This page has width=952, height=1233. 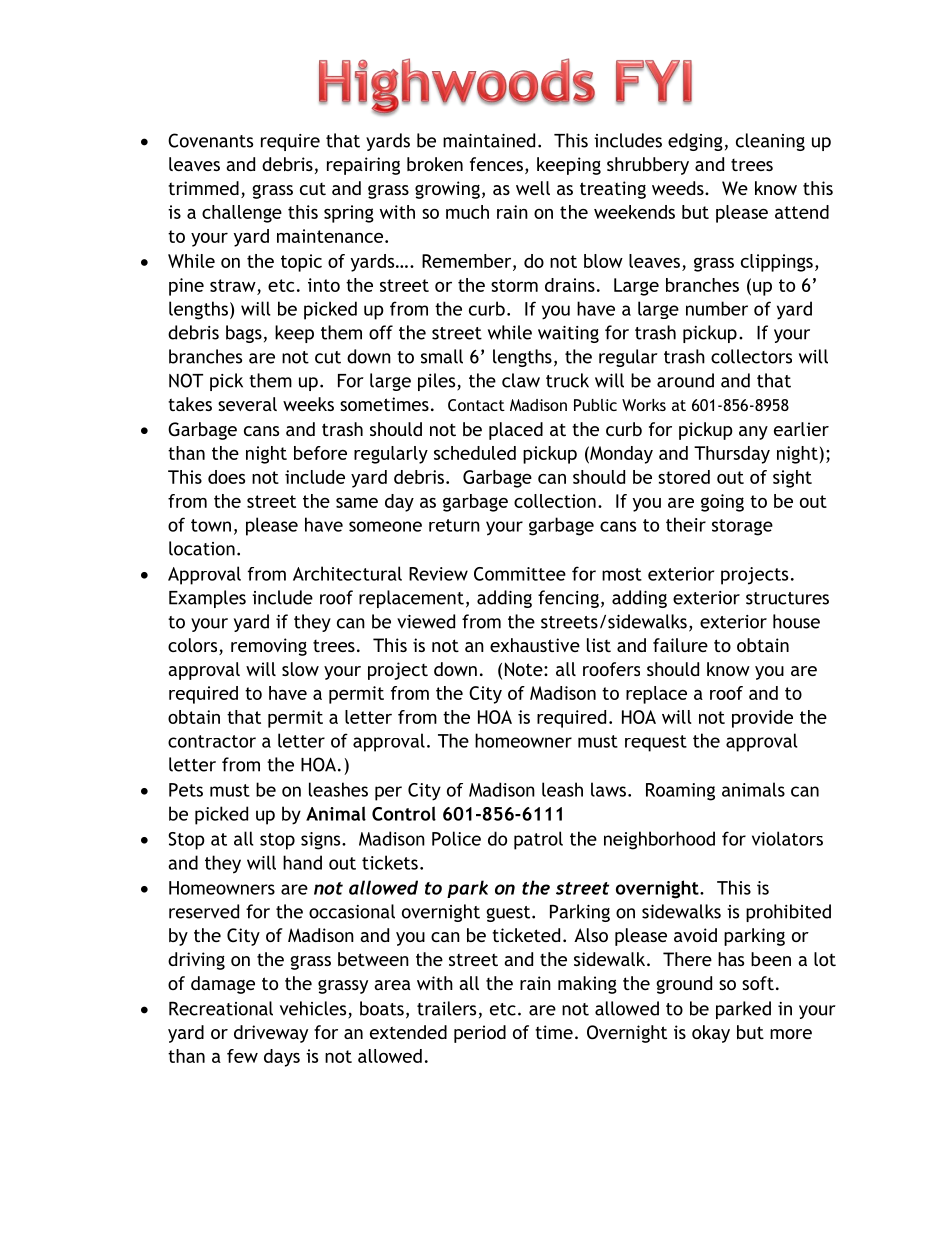 I want to click on cleaning, so click(x=770, y=142).
